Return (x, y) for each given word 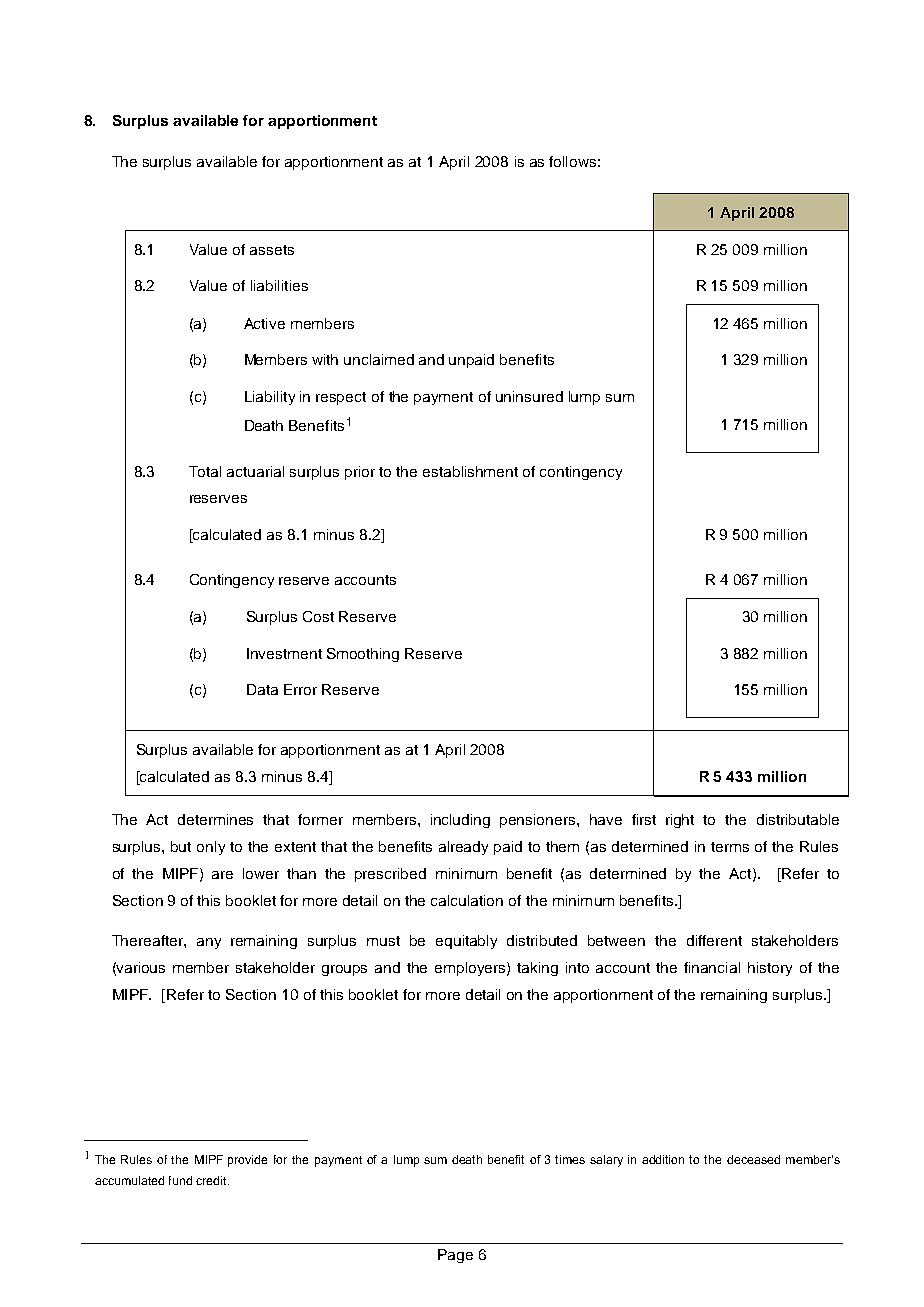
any (209, 943)
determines (215, 819)
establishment (470, 471)
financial (712, 967)
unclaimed (379, 359)
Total (205, 471)
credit (212, 1180)
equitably (466, 942)
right (680, 821)
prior (360, 473)
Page (455, 1256)
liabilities (279, 285)
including (460, 821)
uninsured (529, 396)
